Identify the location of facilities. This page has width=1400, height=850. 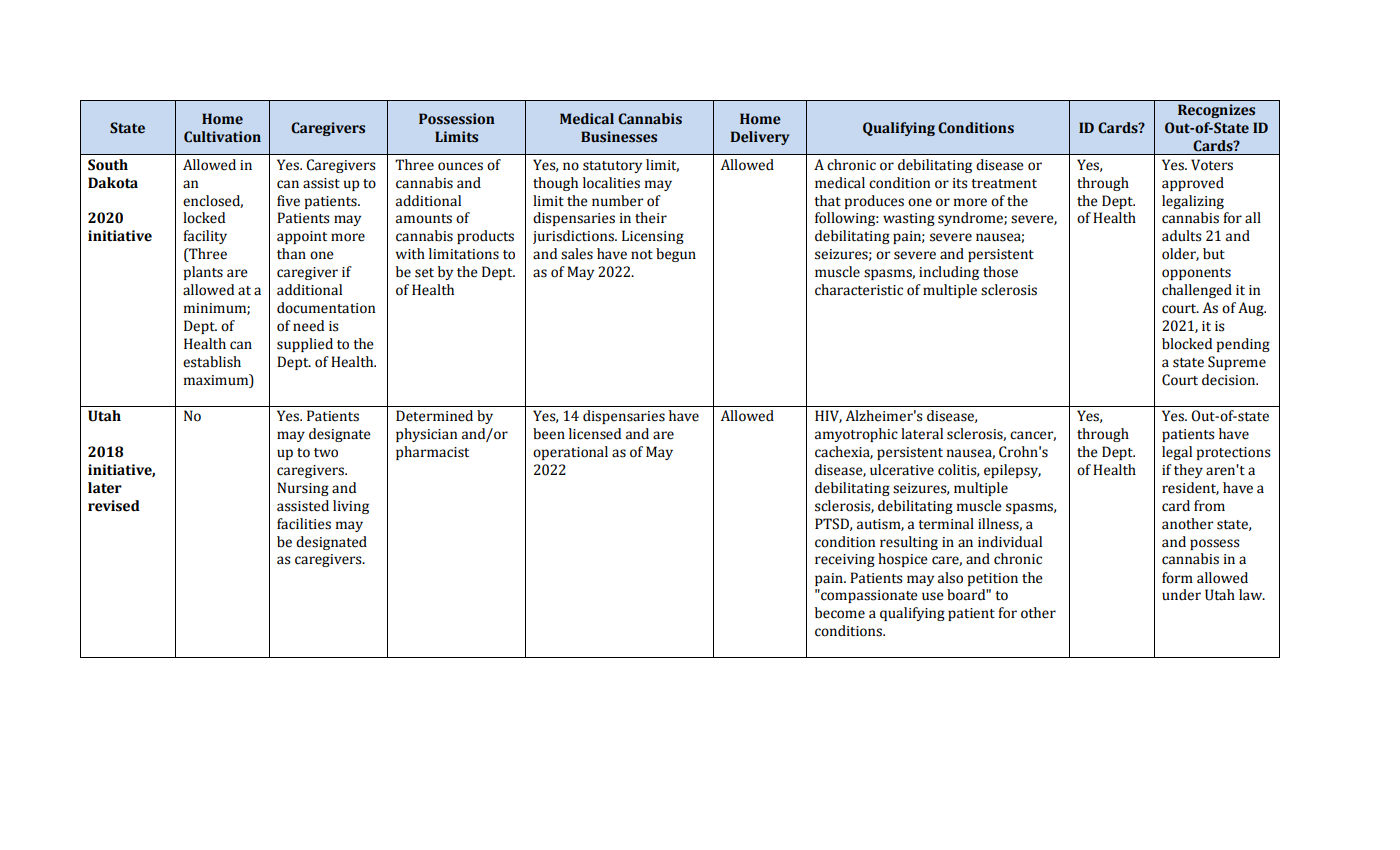
(304, 524).
